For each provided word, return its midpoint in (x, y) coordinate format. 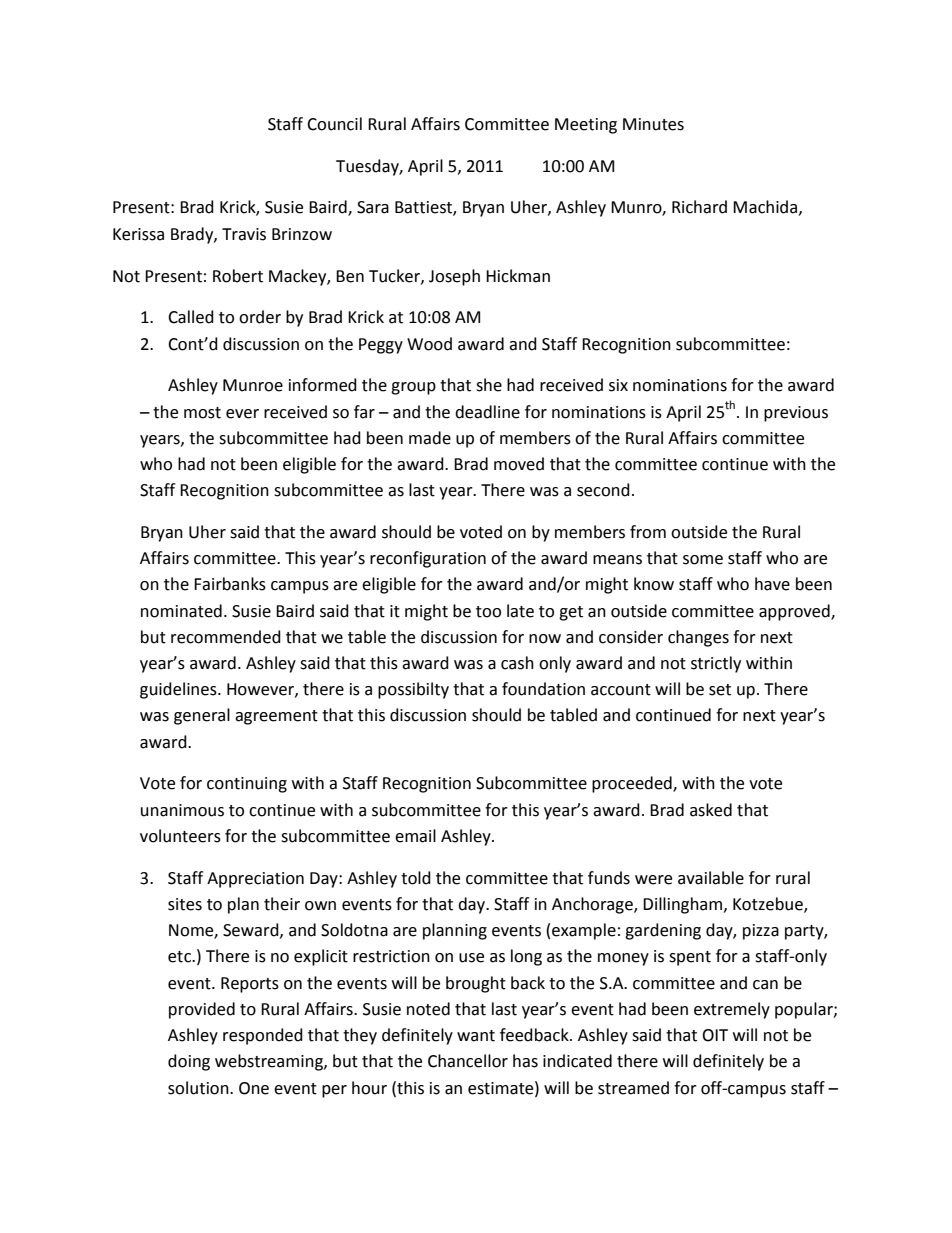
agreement (276, 717)
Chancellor (468, 1061)
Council (334, 124)
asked (711, 810)
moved (519, 464)
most (202, 413)
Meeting (586, 126)
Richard (699, 207)
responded (263, 1036)
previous (796, 414)
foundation (543, 689)
